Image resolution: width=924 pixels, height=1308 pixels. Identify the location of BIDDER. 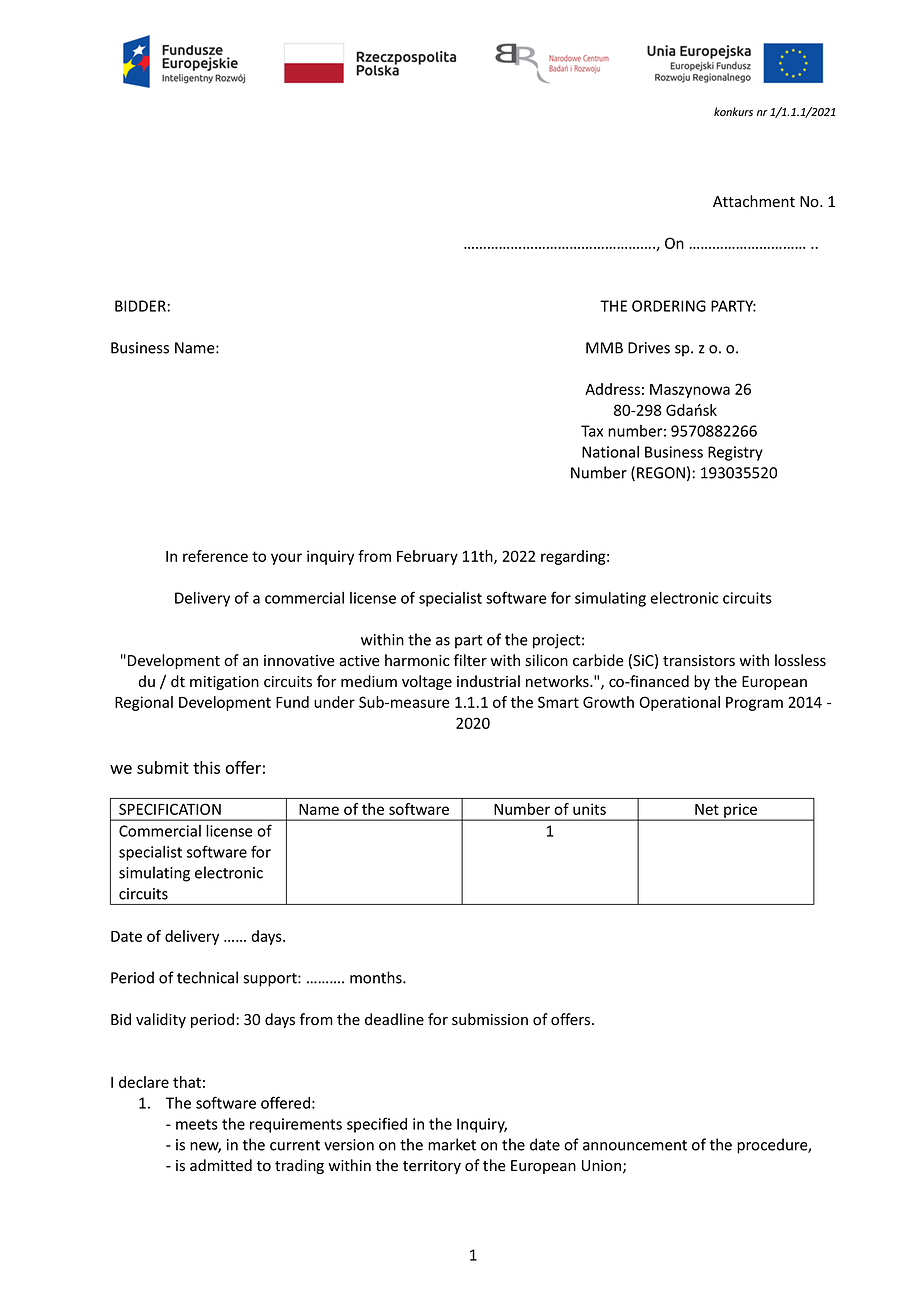
(141, 306).
